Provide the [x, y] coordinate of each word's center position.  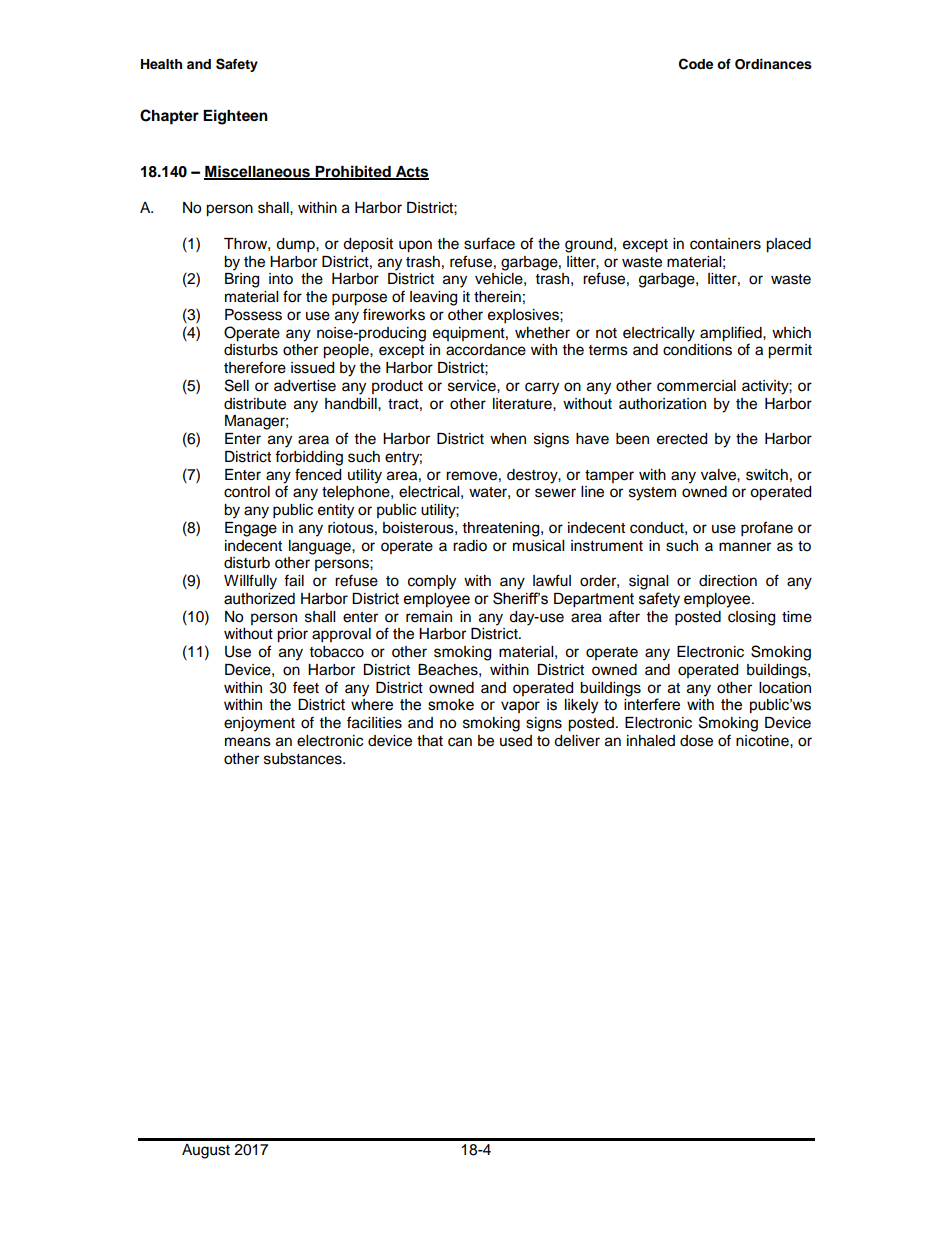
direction [728, 581]
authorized [259, 599]
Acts [411, 173]
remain [429, 617]
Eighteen [235, 117]
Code [696, 64]
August [206, 1151]
